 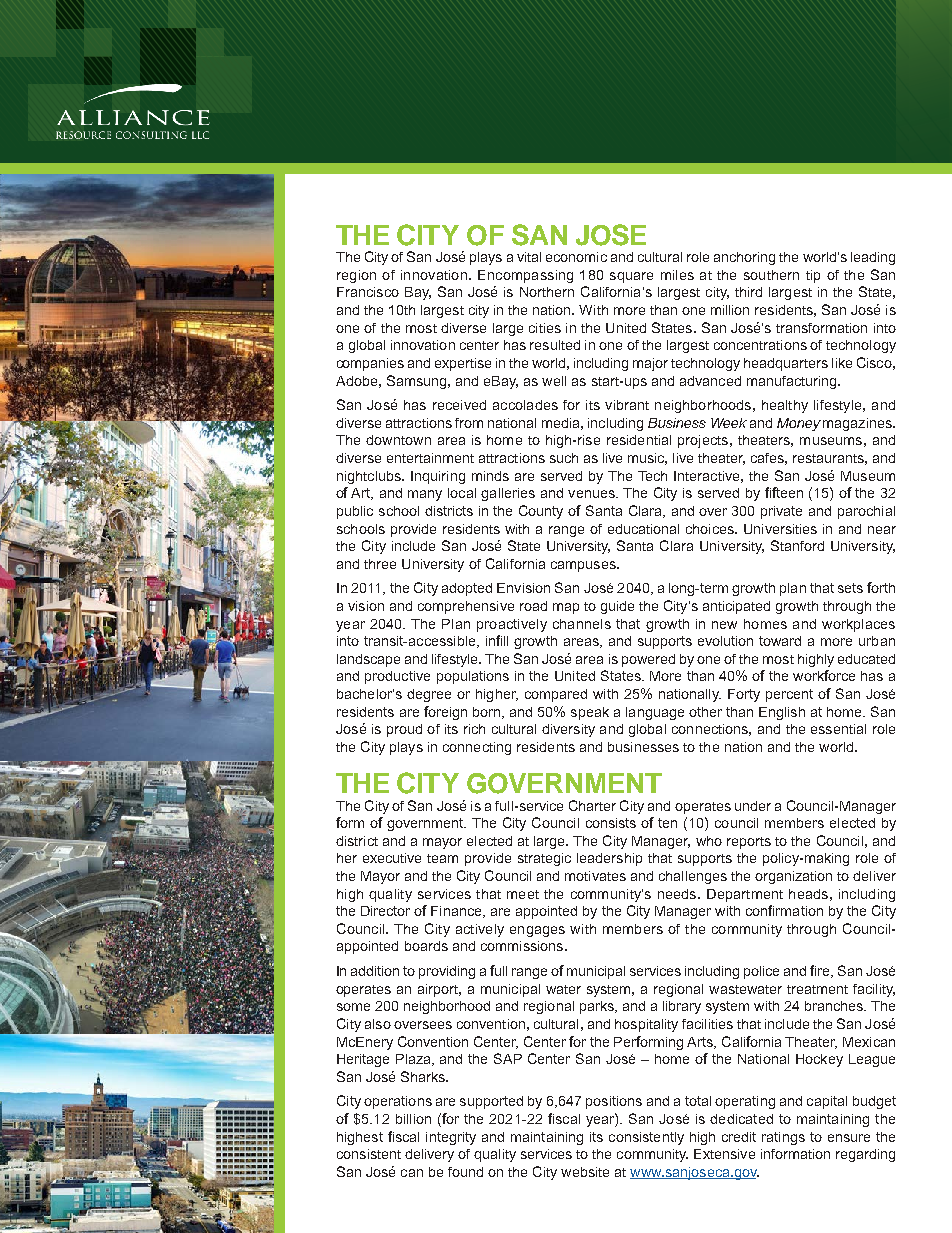 What do you see at coordinates (392, 858) in the screenshot?
I see `executive` at bounding box center [392, 858].
